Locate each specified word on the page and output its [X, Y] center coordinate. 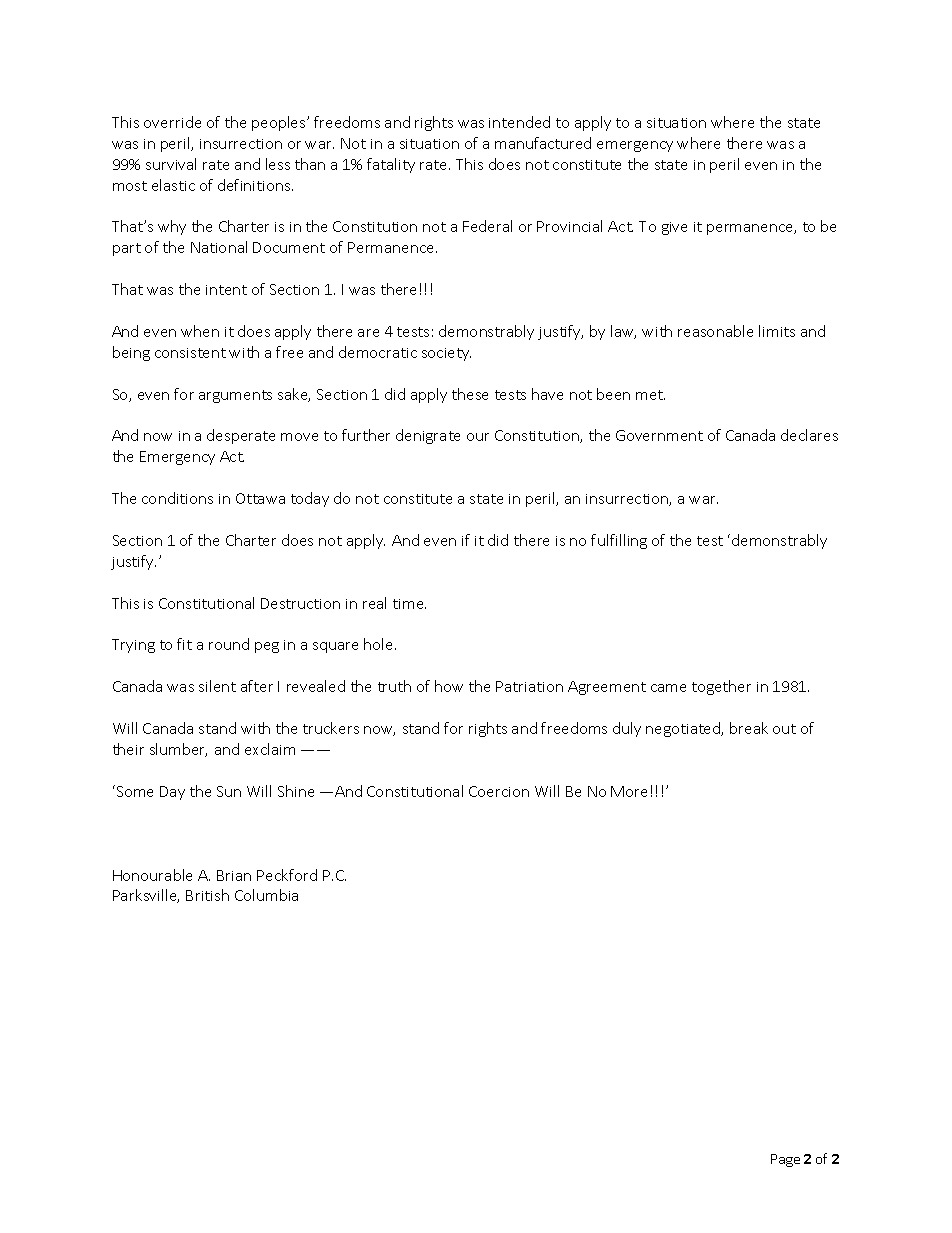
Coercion [499, 791]
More [629, 791]
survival [171, 164]
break [749, 728]
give [674, 228]
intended [519, 122]
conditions [177, 498]
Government [659, 435]
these [470, 394]
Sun [229, 791]
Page [785, 1160]
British [207, 895]
